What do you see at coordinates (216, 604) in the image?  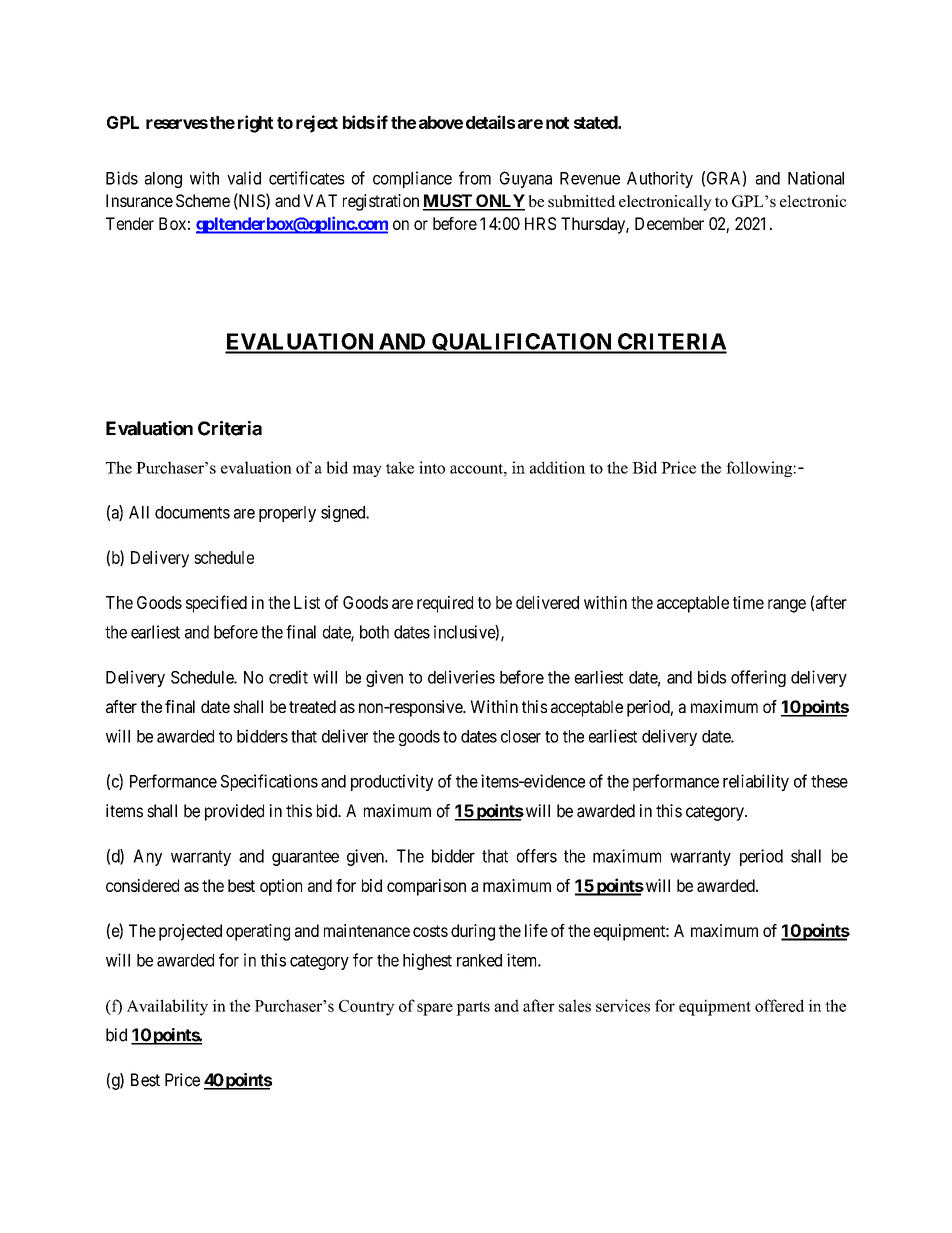 I see `specified` at bounding box center [216, 604].
